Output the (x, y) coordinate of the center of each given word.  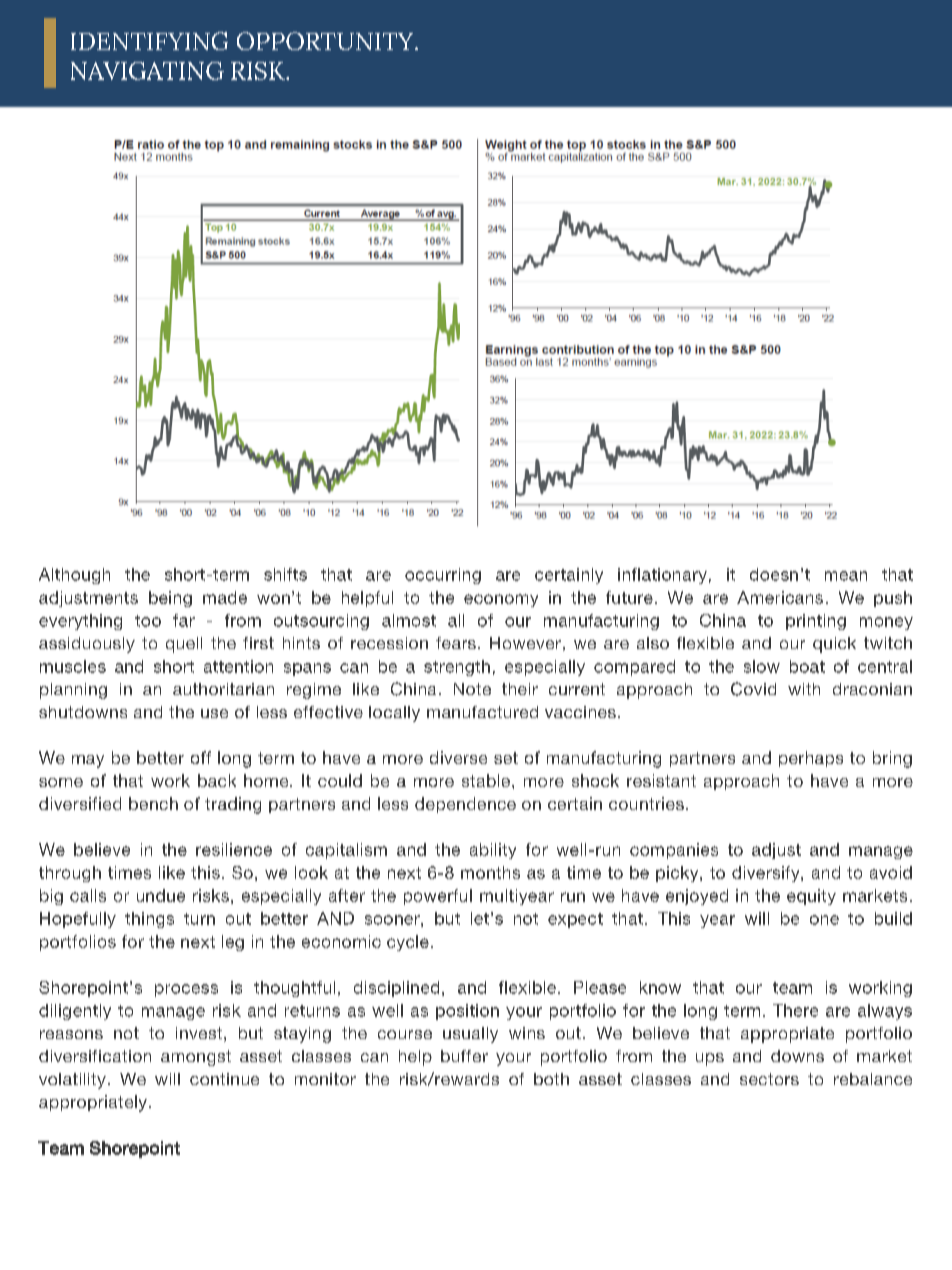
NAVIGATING (147, 71)
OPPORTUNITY (326, 41)
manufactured (482, 712)
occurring (443, 576)
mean (846, 576)
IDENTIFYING (149, 41)
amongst (196, 1058)
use (214, 713)
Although (74, 576)
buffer (464, 1056)
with (804, 689)
